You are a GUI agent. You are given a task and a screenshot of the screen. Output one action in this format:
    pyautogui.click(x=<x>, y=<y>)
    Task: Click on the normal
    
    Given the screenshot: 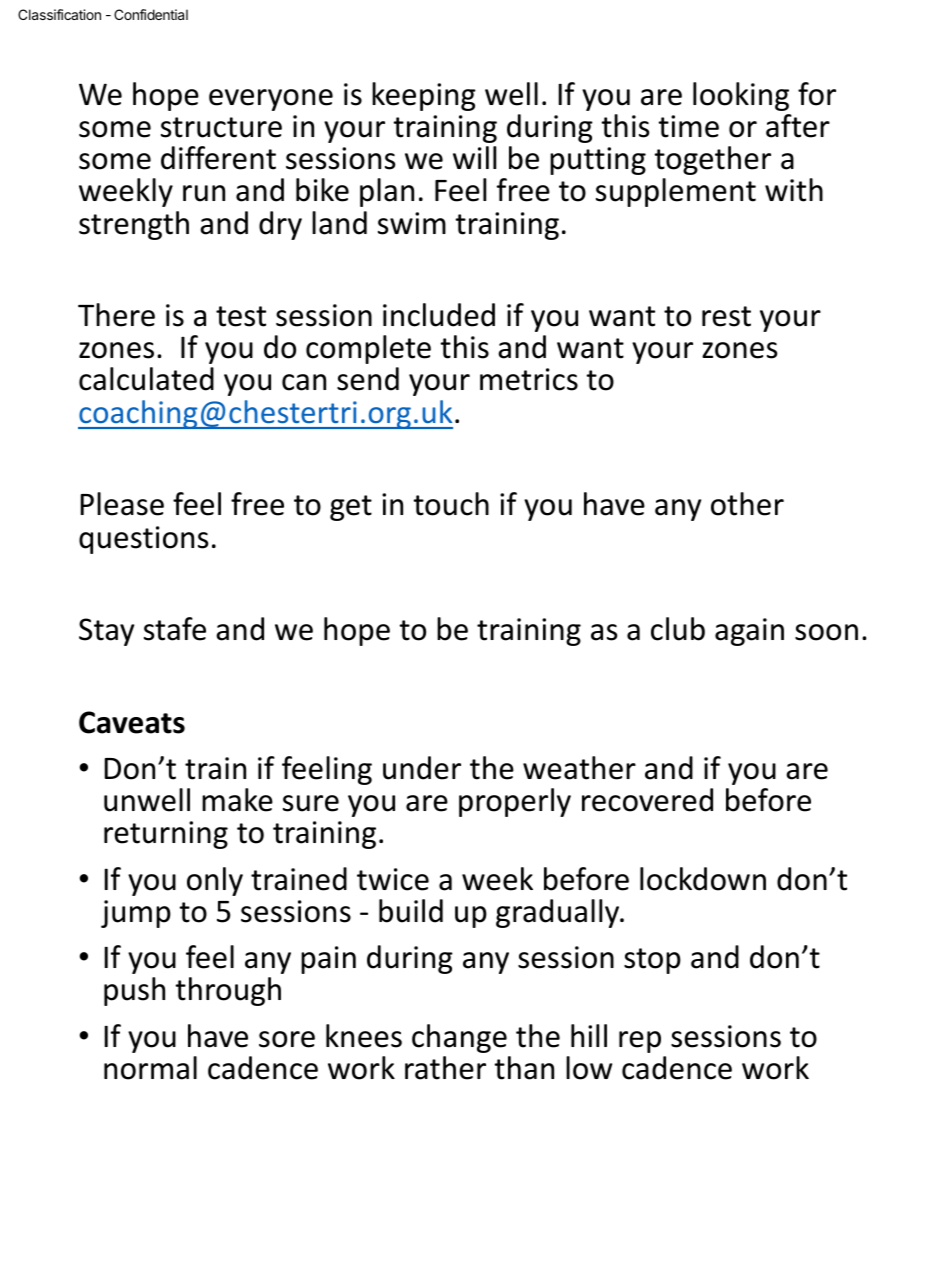 What is the action you would take?
    pyautogui.click(x=150, y=1068)
